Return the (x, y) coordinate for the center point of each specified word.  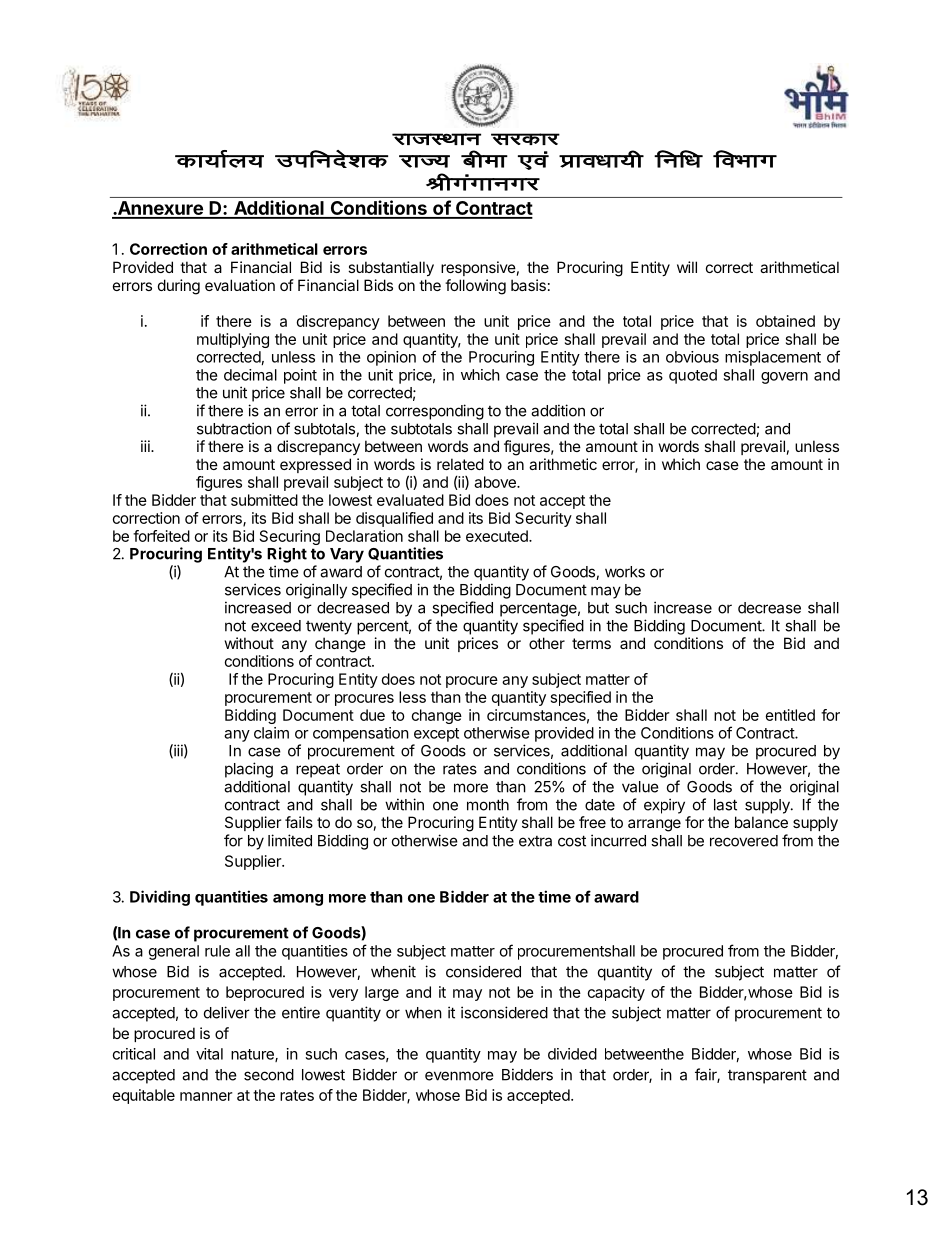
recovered (744, 841)
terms (591, 643)
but (598, 608)
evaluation (240, 285)
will (687, 267)
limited (290, 840)
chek (484, 159)
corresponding (435, 412)
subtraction (234, 428)
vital (209, 1054)
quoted (693, 376)
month (488, 805)
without (249, 643)
